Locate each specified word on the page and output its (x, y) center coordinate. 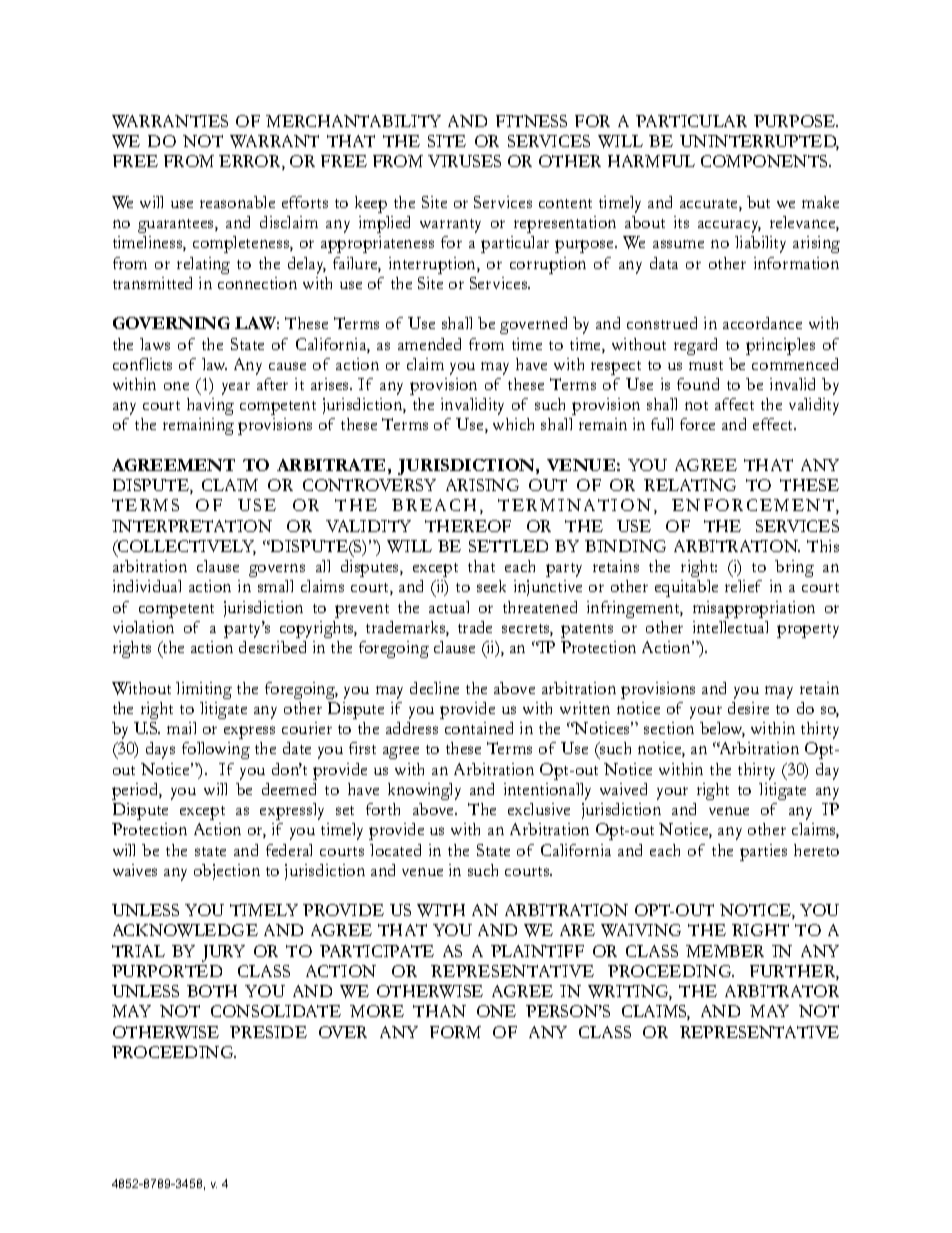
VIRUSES (464, 161)
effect (774, 424)
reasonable (237, 202)
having (210, 406)
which (513, 424)
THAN (439, 1011)
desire (748, 708)
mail (181, 728)
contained (479, 728)
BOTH (212, 991)
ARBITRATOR (782, 991)
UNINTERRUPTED (759, 142)
